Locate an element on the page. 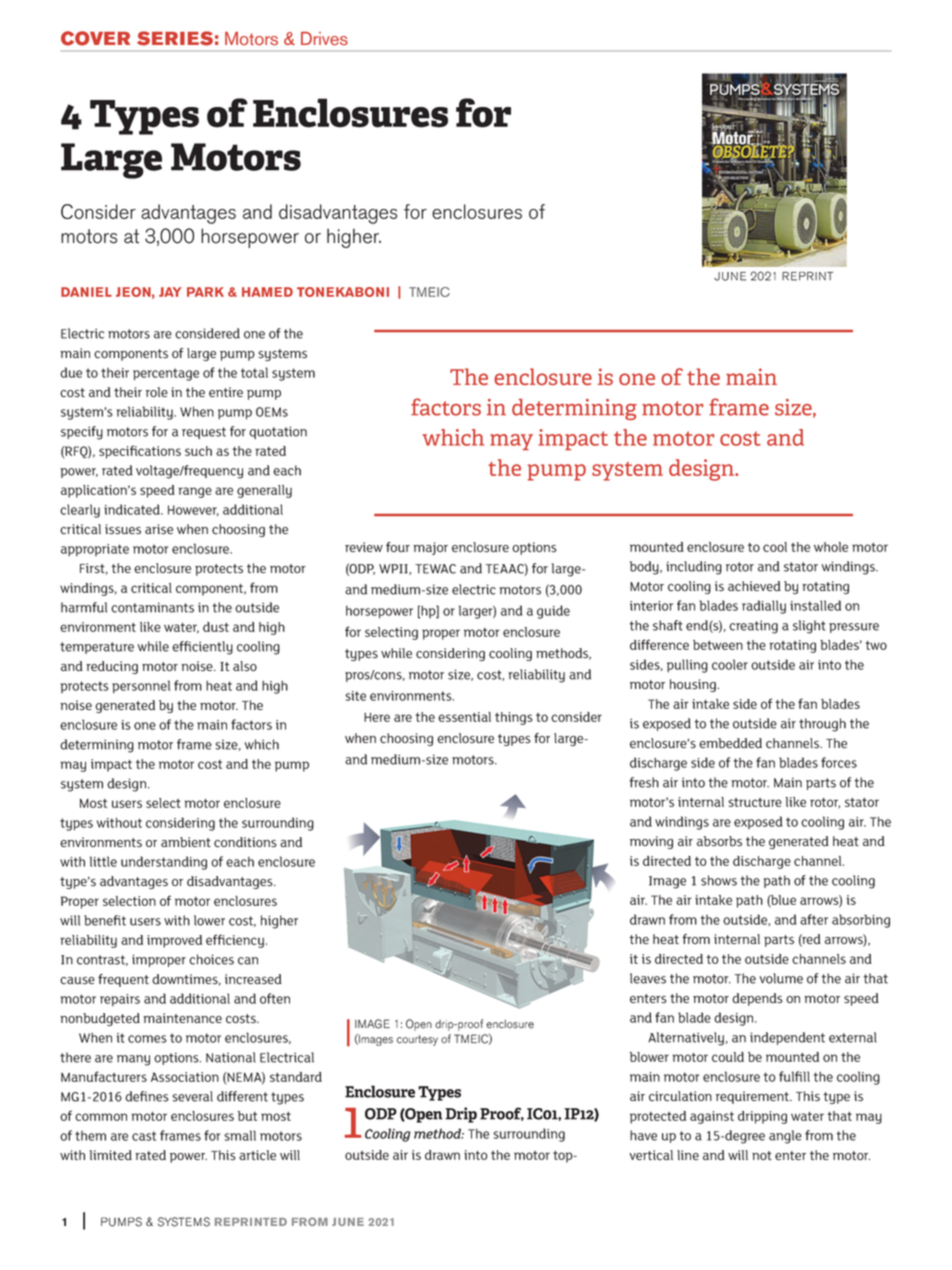 The image size is (952, 1270). whole is located at coordinates (831, 547).
